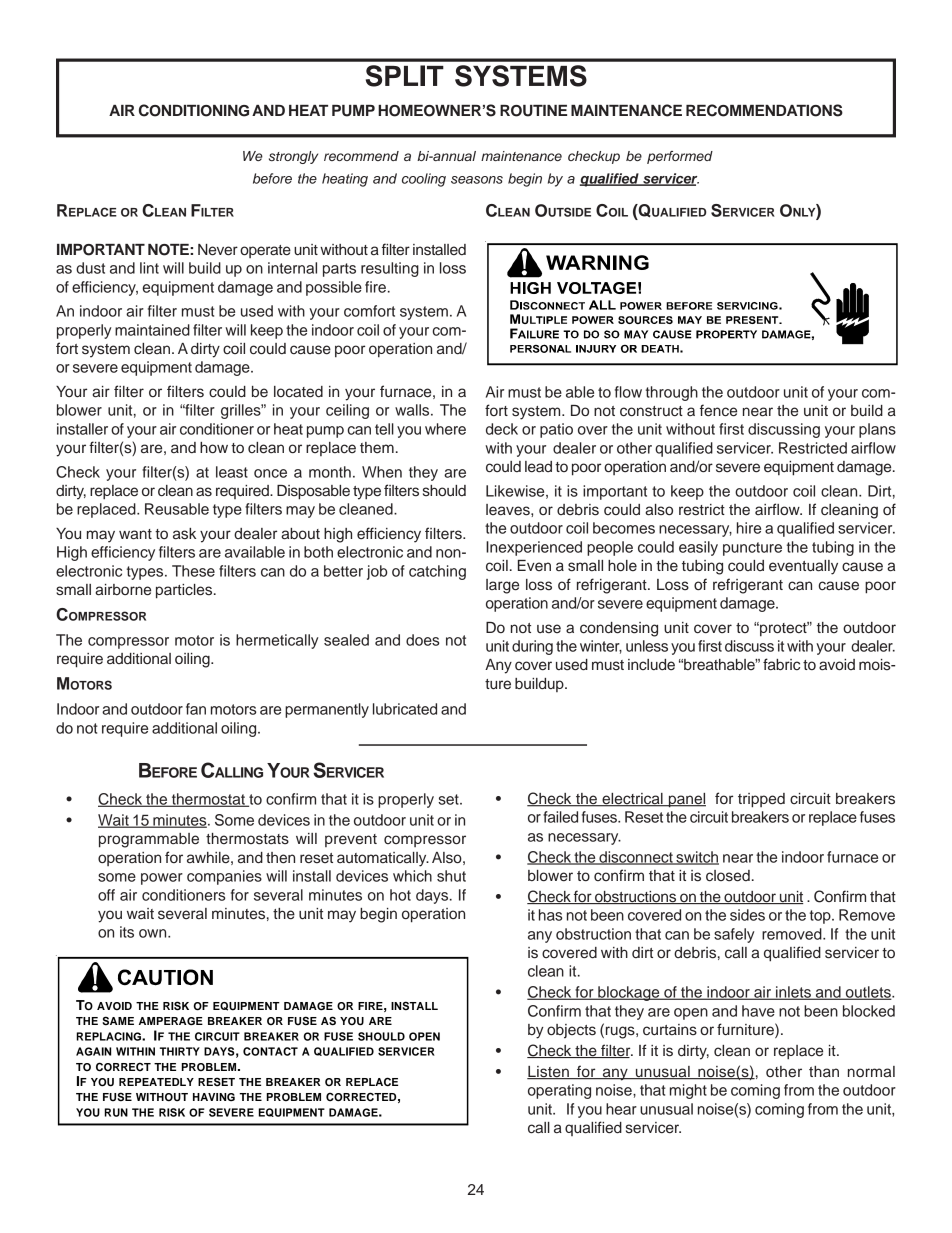 This page has height=1233, width=952. I want to click on than, so click(824, 1071).
